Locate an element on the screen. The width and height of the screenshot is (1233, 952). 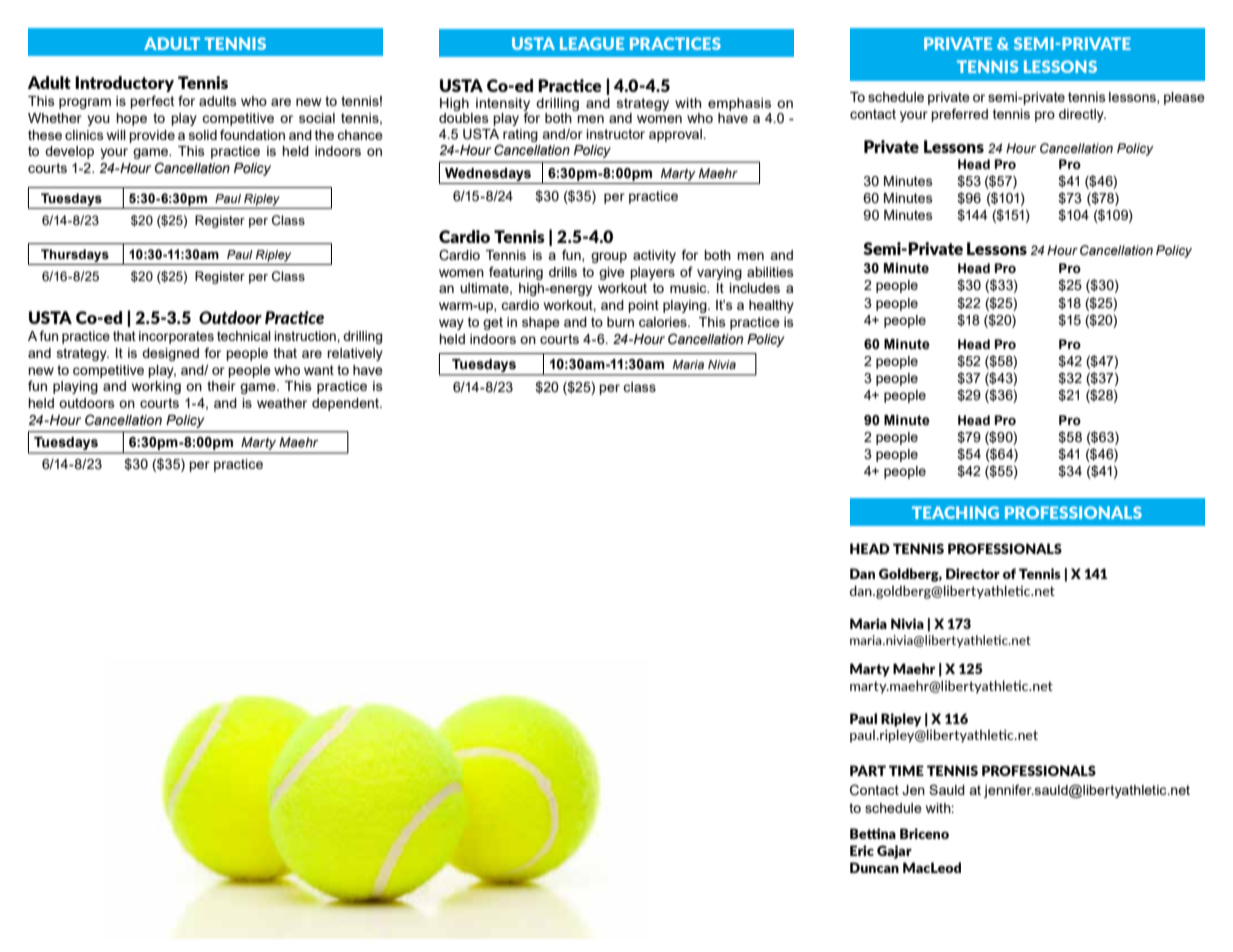
weather is located at coordinates (282, 403).
